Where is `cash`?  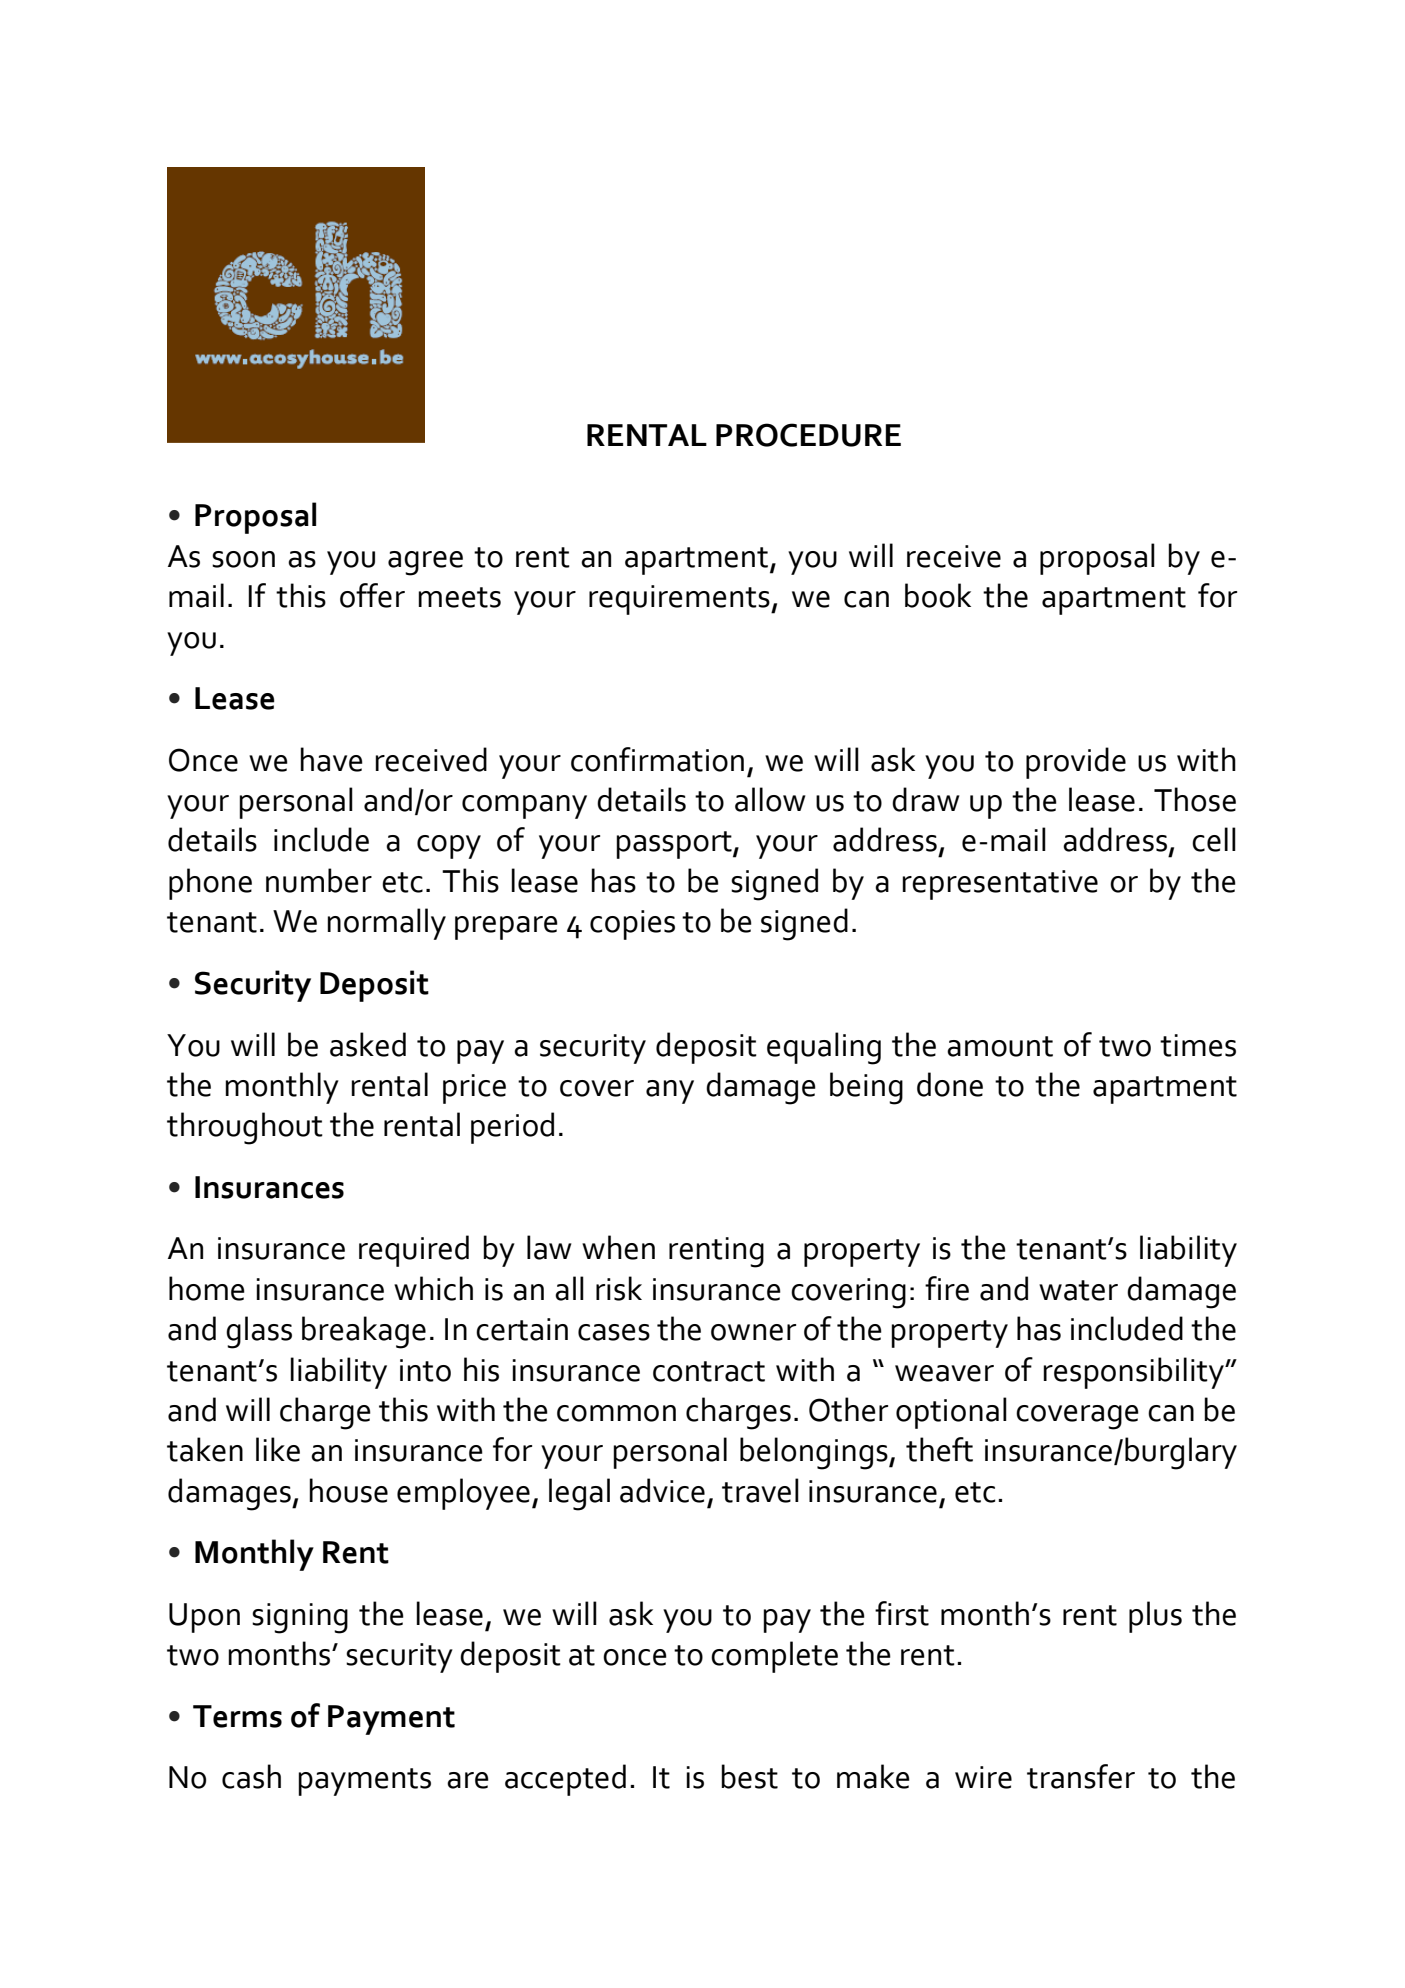
cash is located at coordinates (251, 1776).
